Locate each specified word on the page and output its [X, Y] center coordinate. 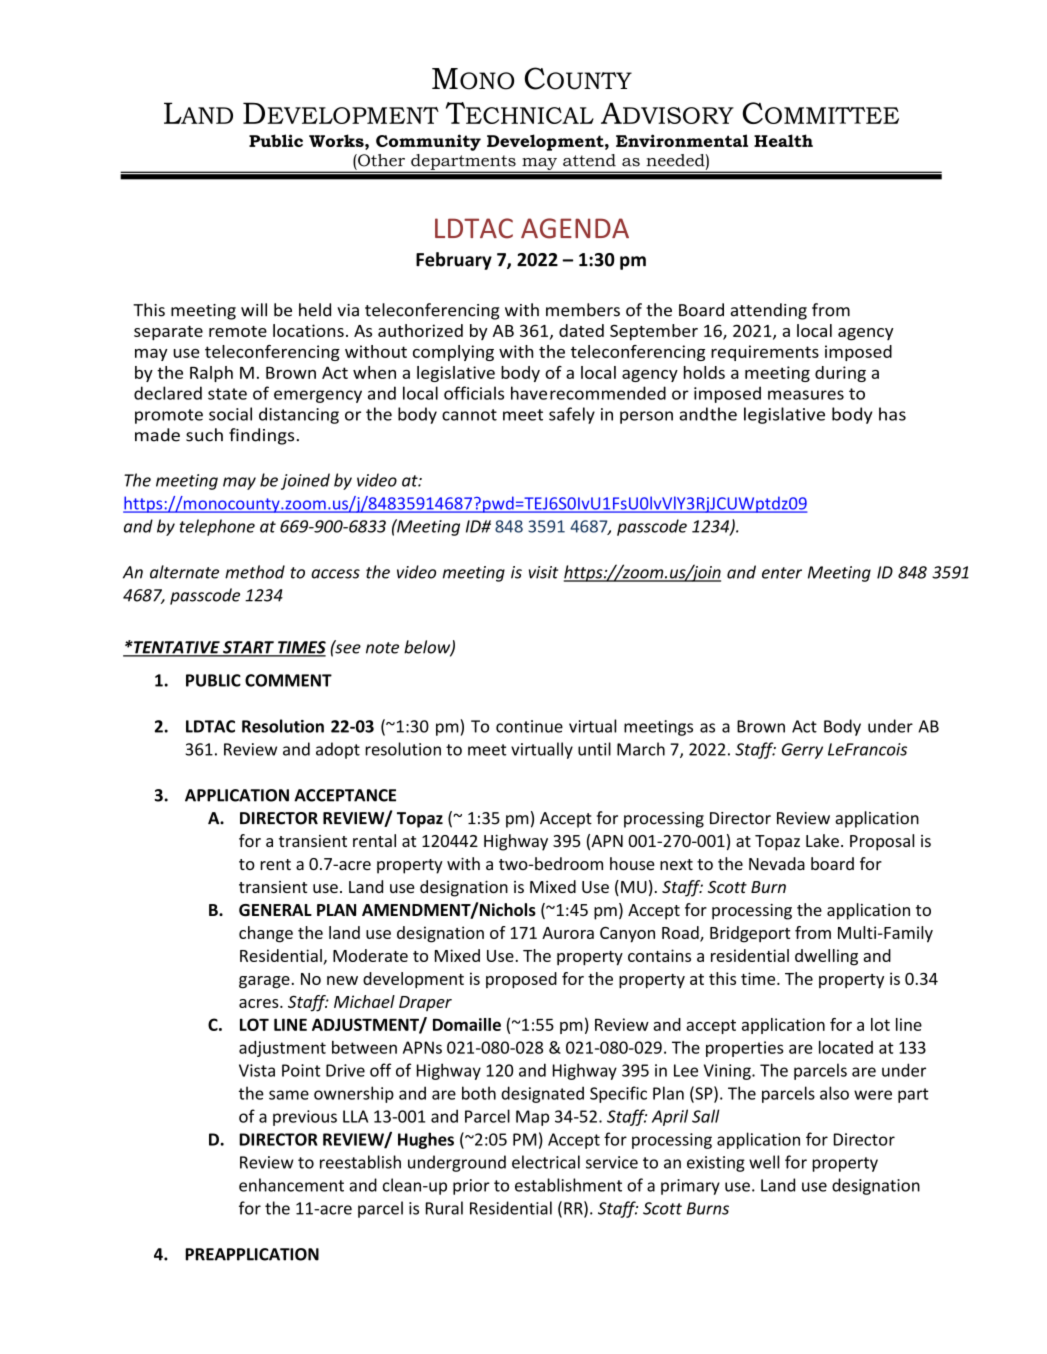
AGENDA [575, 228]
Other [380, 160]
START [248, 648]
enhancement [291, 1185]
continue [529, 726]
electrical [546, 1162]
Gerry [802, 751]
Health [783, 140]
